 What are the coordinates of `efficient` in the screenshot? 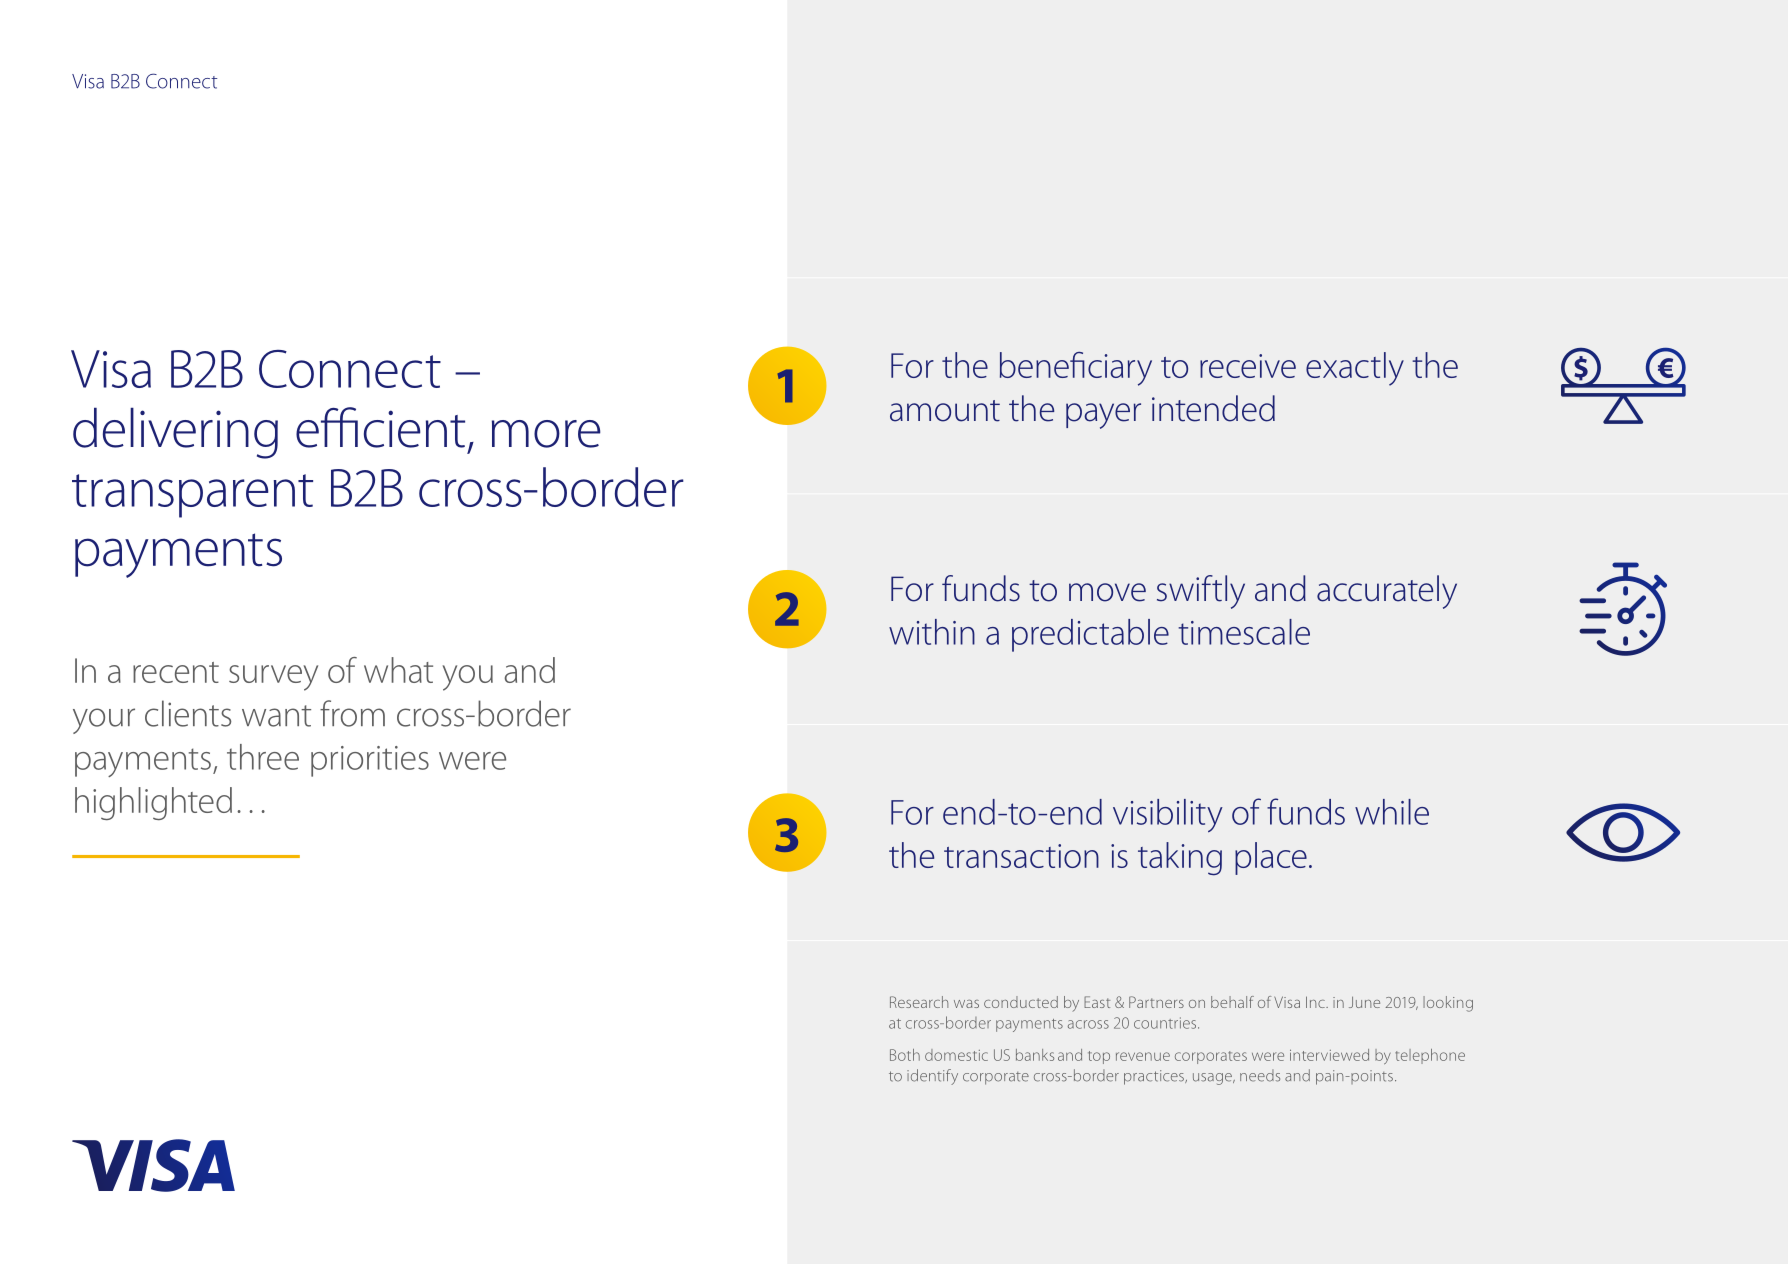 It's located at (380, 427).
